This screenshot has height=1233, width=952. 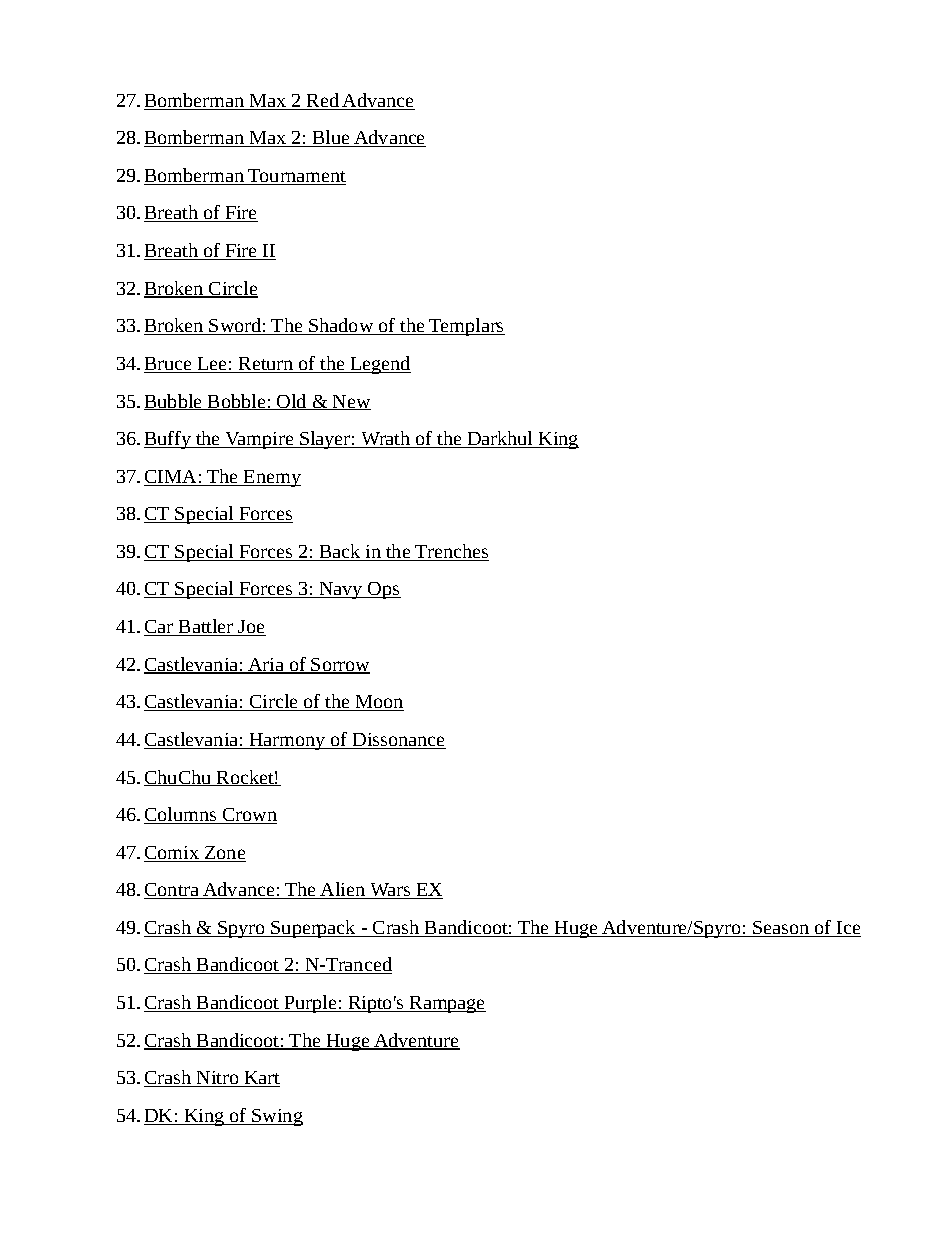 What do you see at coordinates (466, 327) in the screenshot?
I see `Templars` at bounding box center [466, 327].
